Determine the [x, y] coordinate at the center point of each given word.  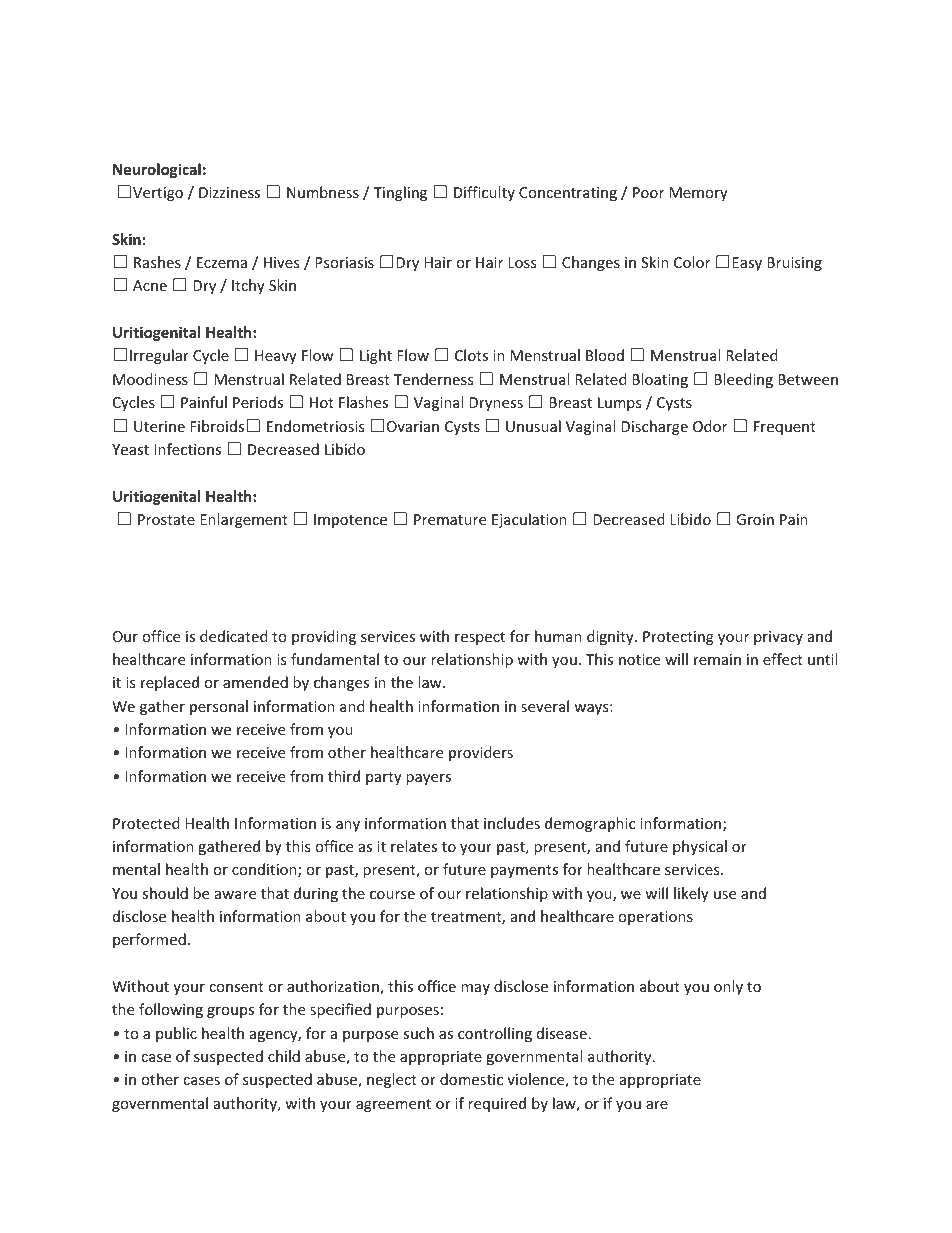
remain [717, 659]
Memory [698, 194]
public [176, 1034]
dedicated [234, 636]
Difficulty [484, 193]
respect [480, 638]
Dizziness [229, 192]
